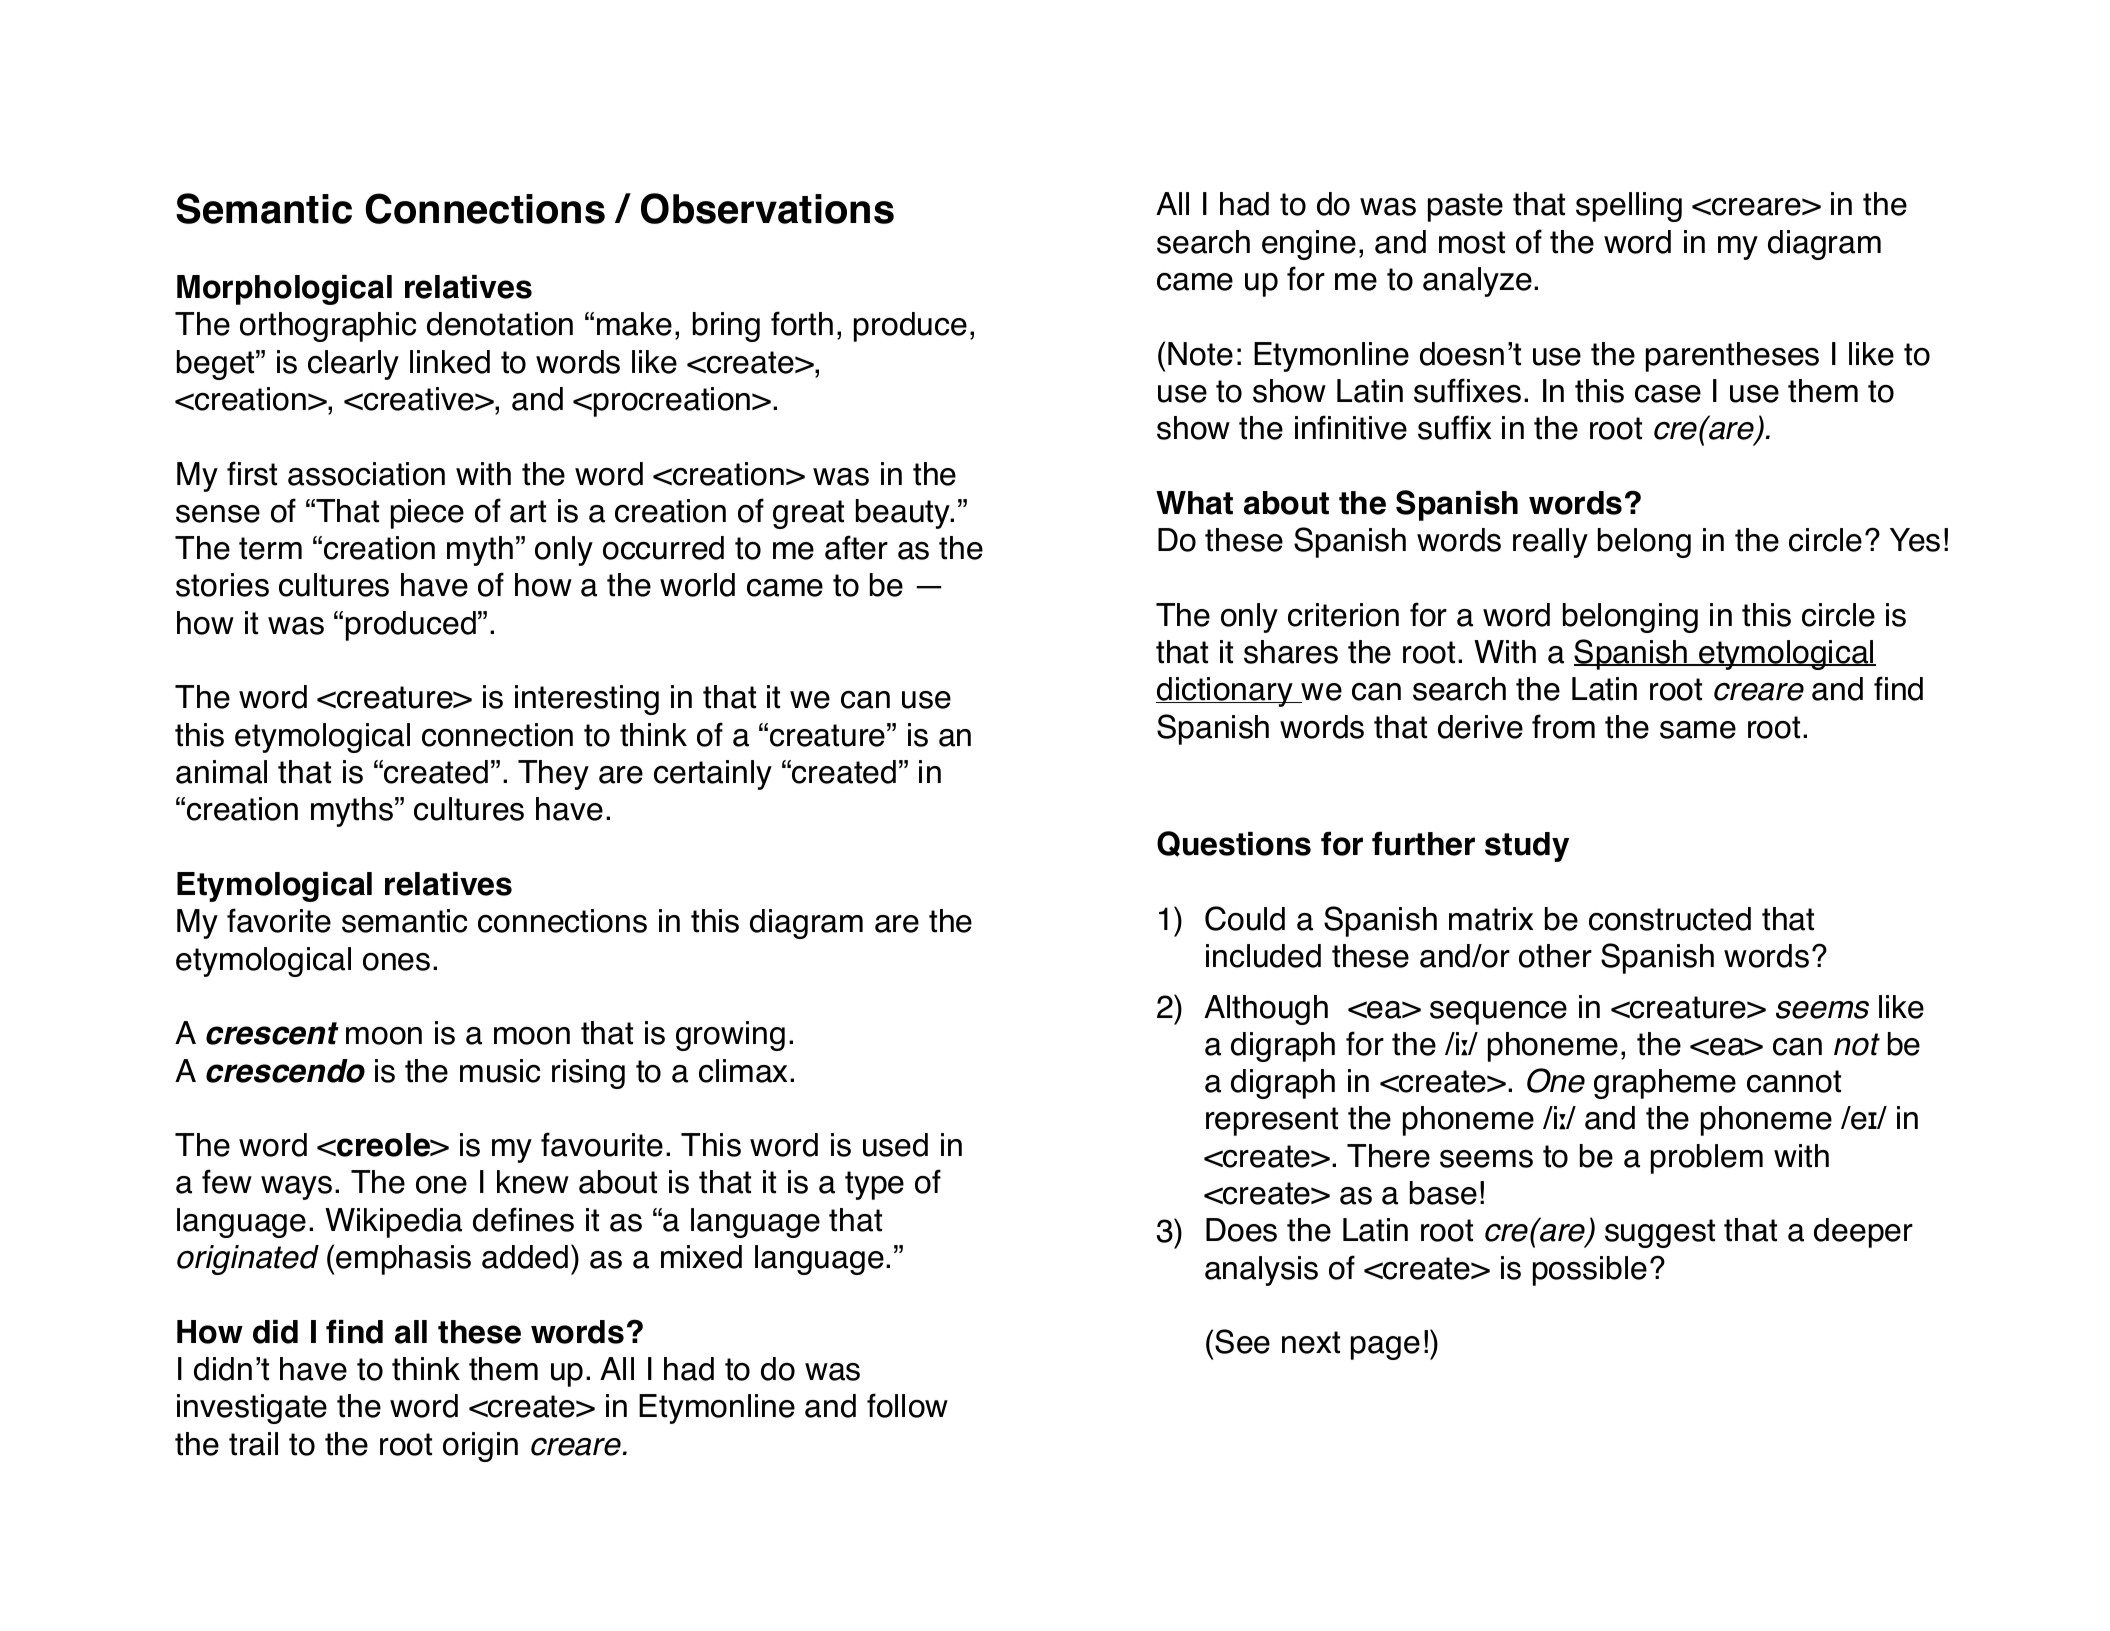 This page has width=2110, height=1631. Describe the element at coordinates (907, 1405) in the page. I see `follow` at that location.
